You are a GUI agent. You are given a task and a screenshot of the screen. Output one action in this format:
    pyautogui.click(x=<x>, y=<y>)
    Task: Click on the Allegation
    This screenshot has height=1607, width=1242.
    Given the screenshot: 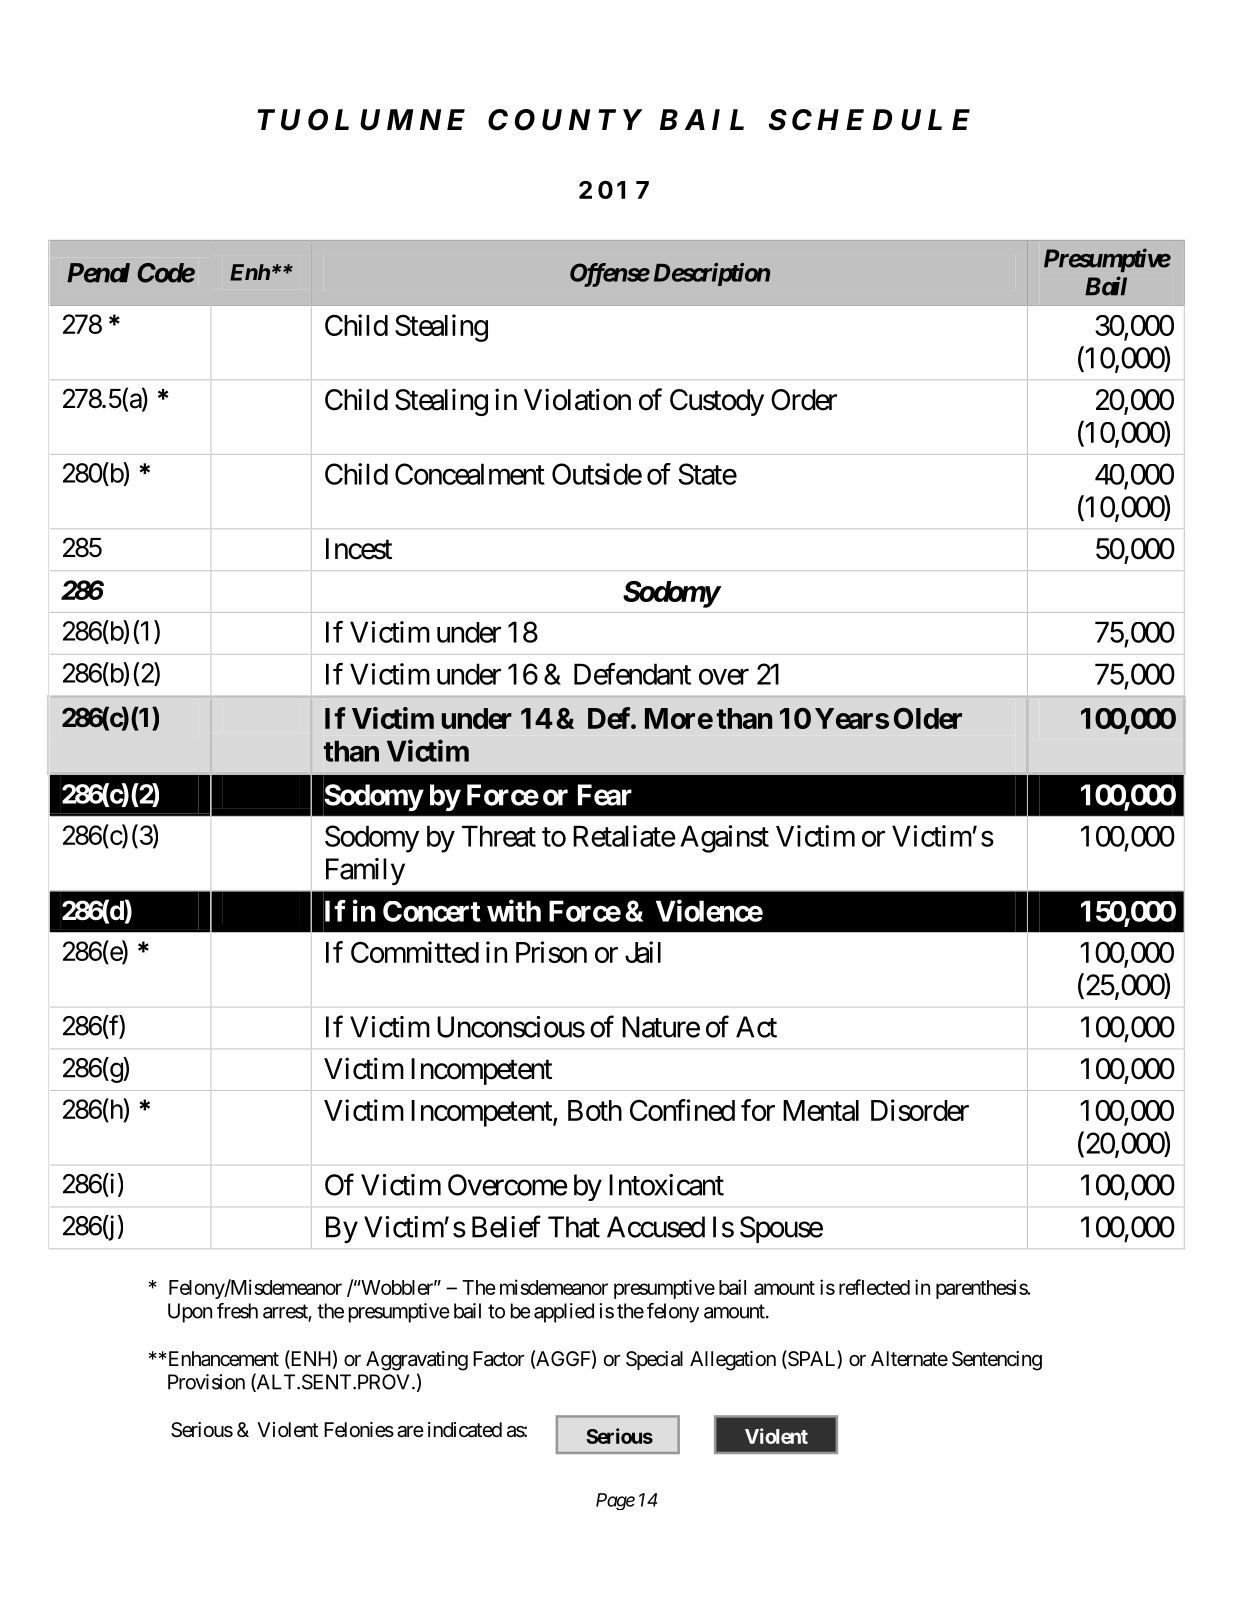 What is the action you would take?
    pyautogui.click(x=733, y=1361)
